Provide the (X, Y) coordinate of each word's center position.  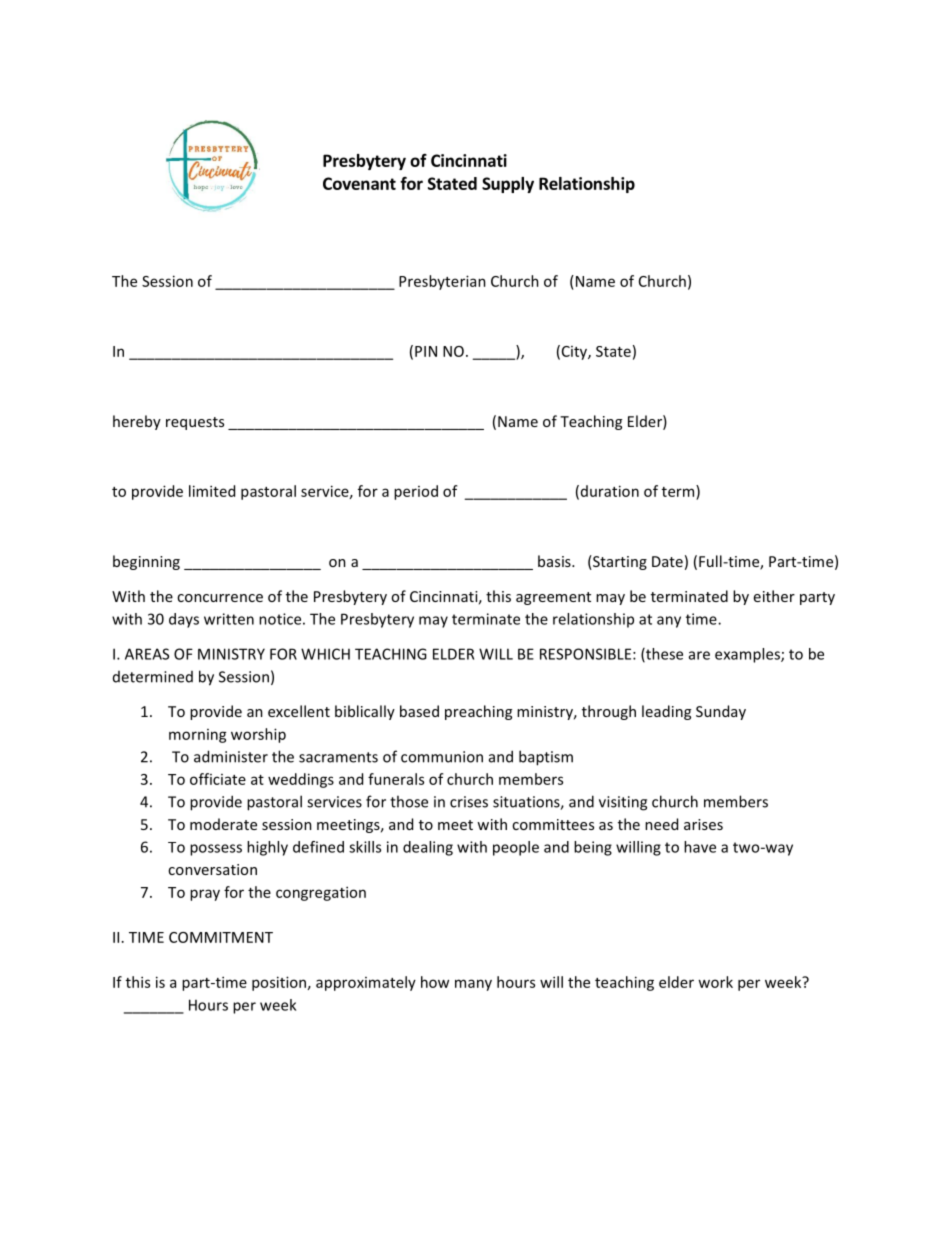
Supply (508, 185)
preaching (478, 712)
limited (212, 491)
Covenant (359, 183)
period (416, 492)
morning (198, 736)
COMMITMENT (221, 937)
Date (667, 561)
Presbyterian (442, 282)
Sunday (721, 712)
